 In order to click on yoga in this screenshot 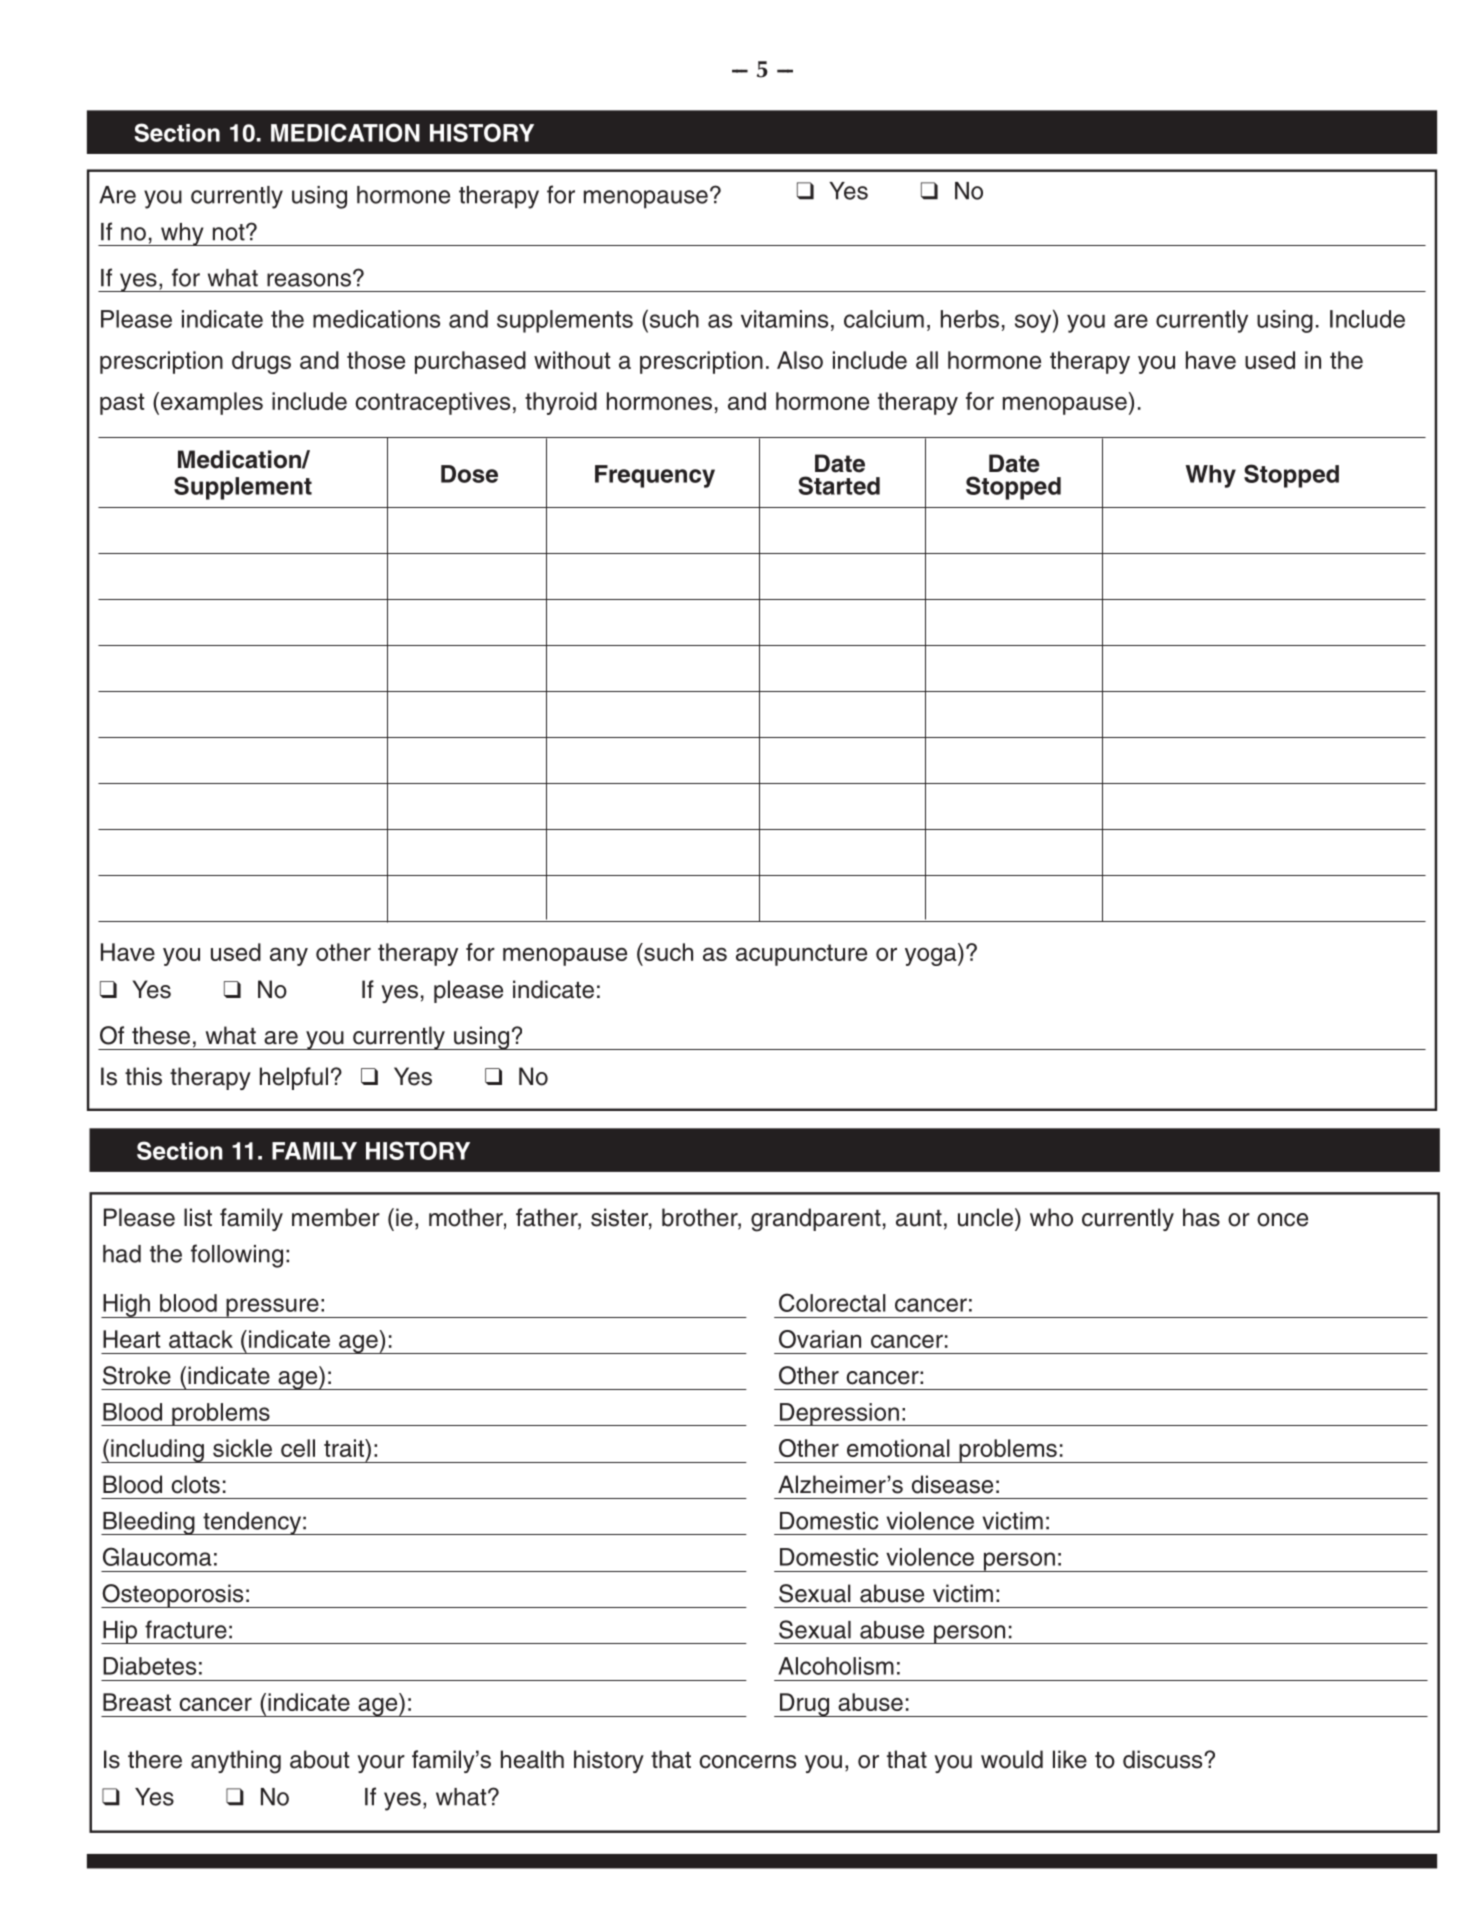, I will do `click(932, 956)`.
